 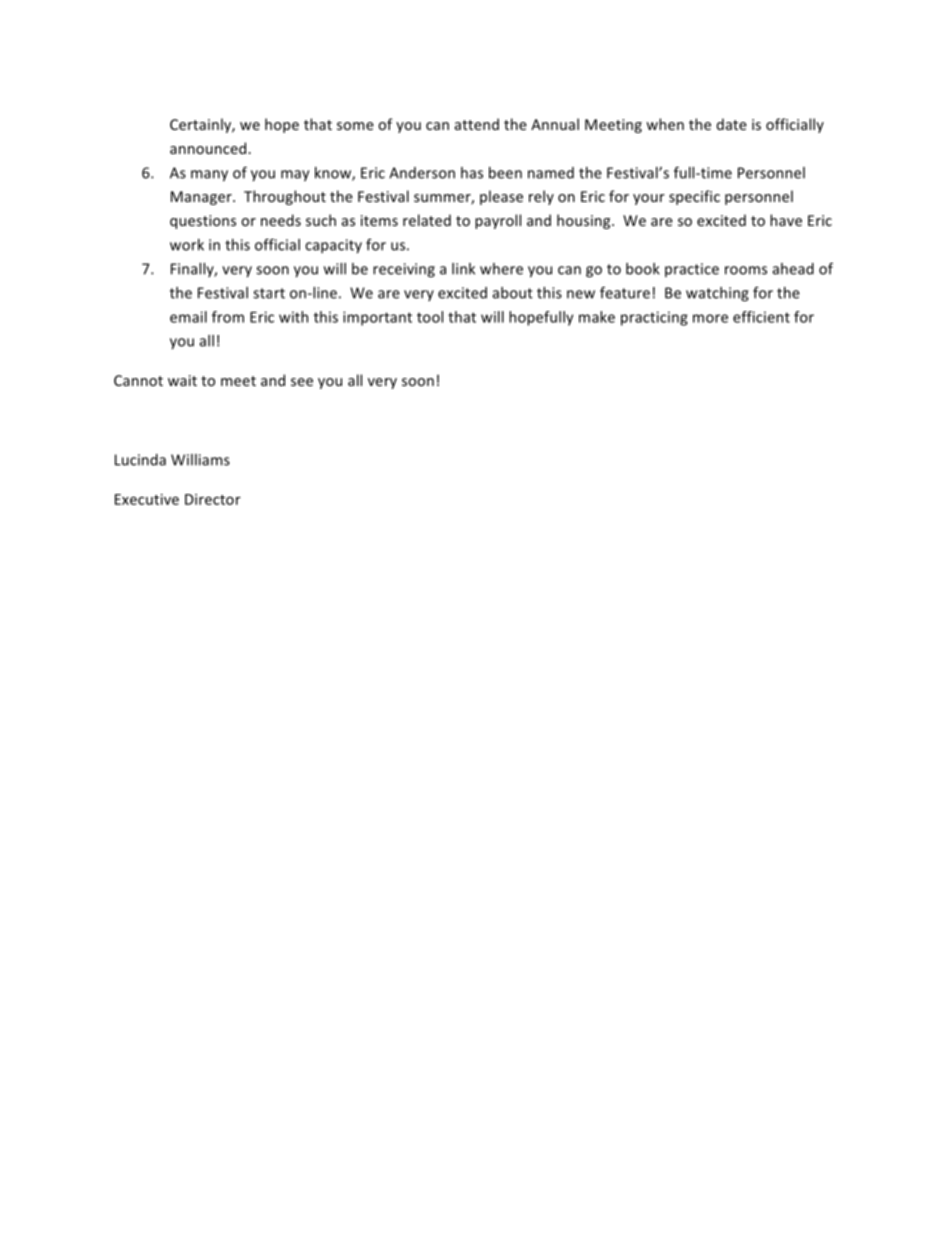 What do you see at coordinates (710, 318) in the screenshot?
I see `more` at bounding box center [710, 318].
